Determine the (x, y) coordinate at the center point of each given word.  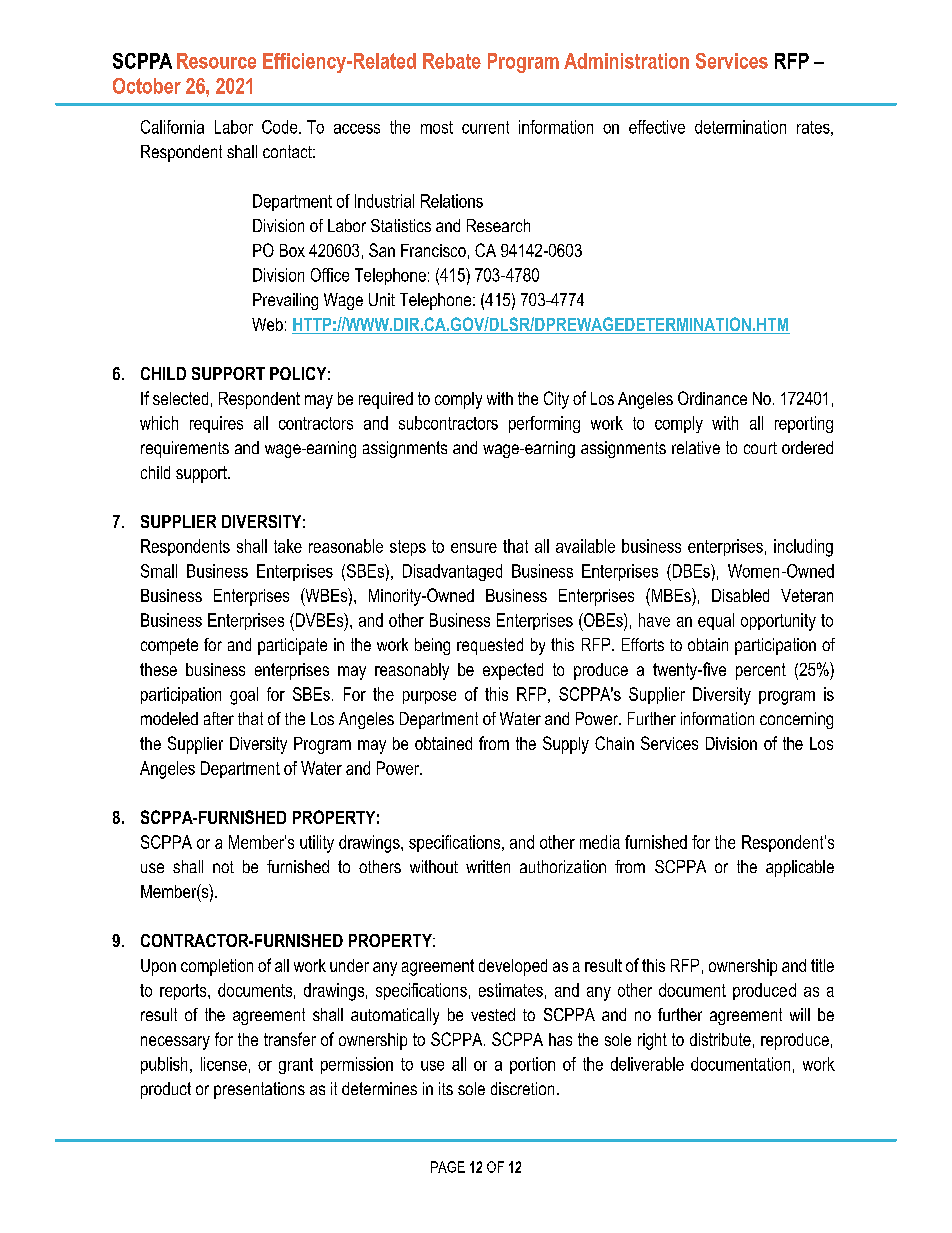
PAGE (448, 1167)
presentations (259, 1090)
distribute (720, 1039)
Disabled (740, 595)
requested (490, 646)
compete (169, 646)
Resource (216, 61)
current (485, 127)
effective (657, 127)
